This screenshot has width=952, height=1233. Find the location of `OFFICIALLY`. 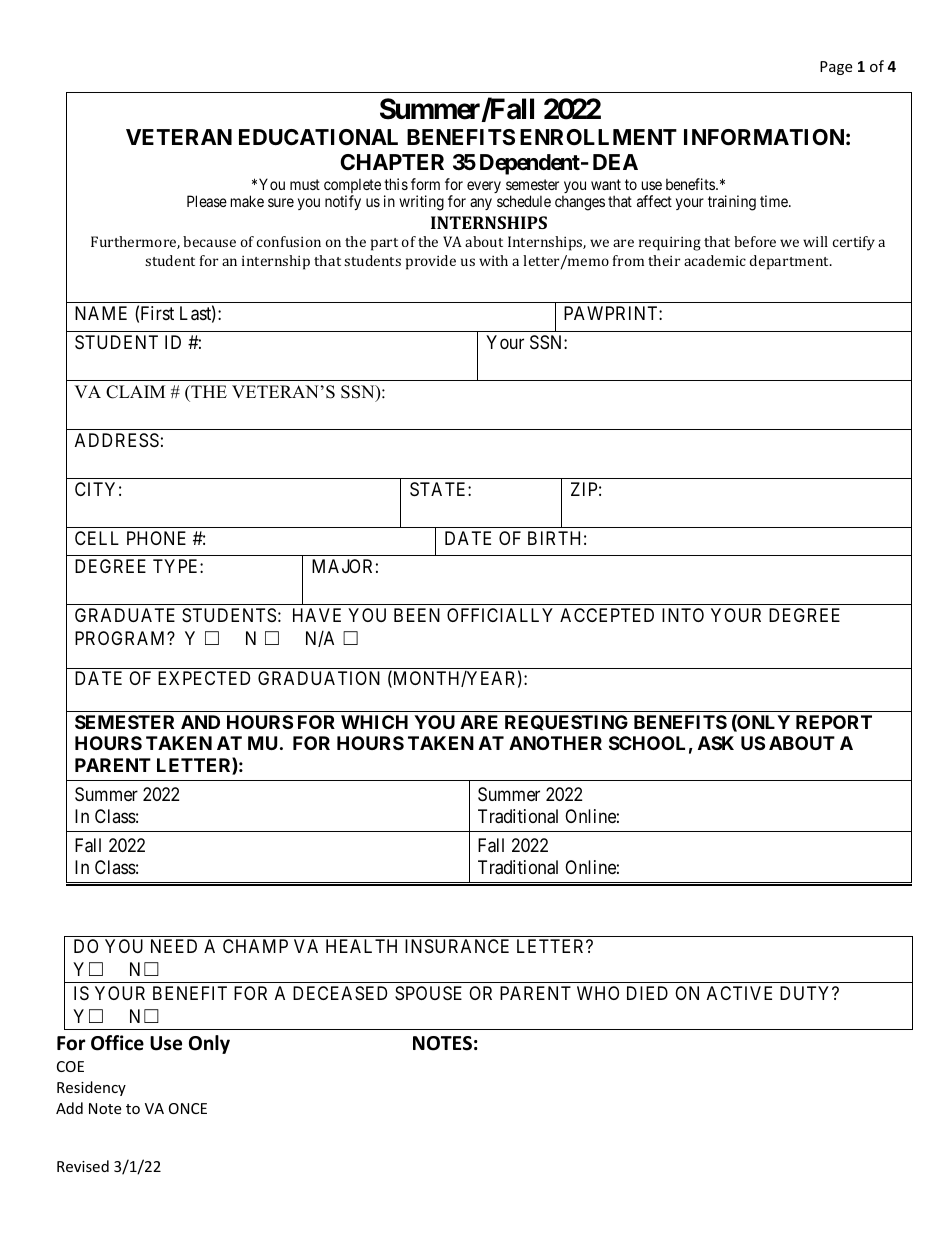

OFFICIALLY is located at coordinates (500, 615).
